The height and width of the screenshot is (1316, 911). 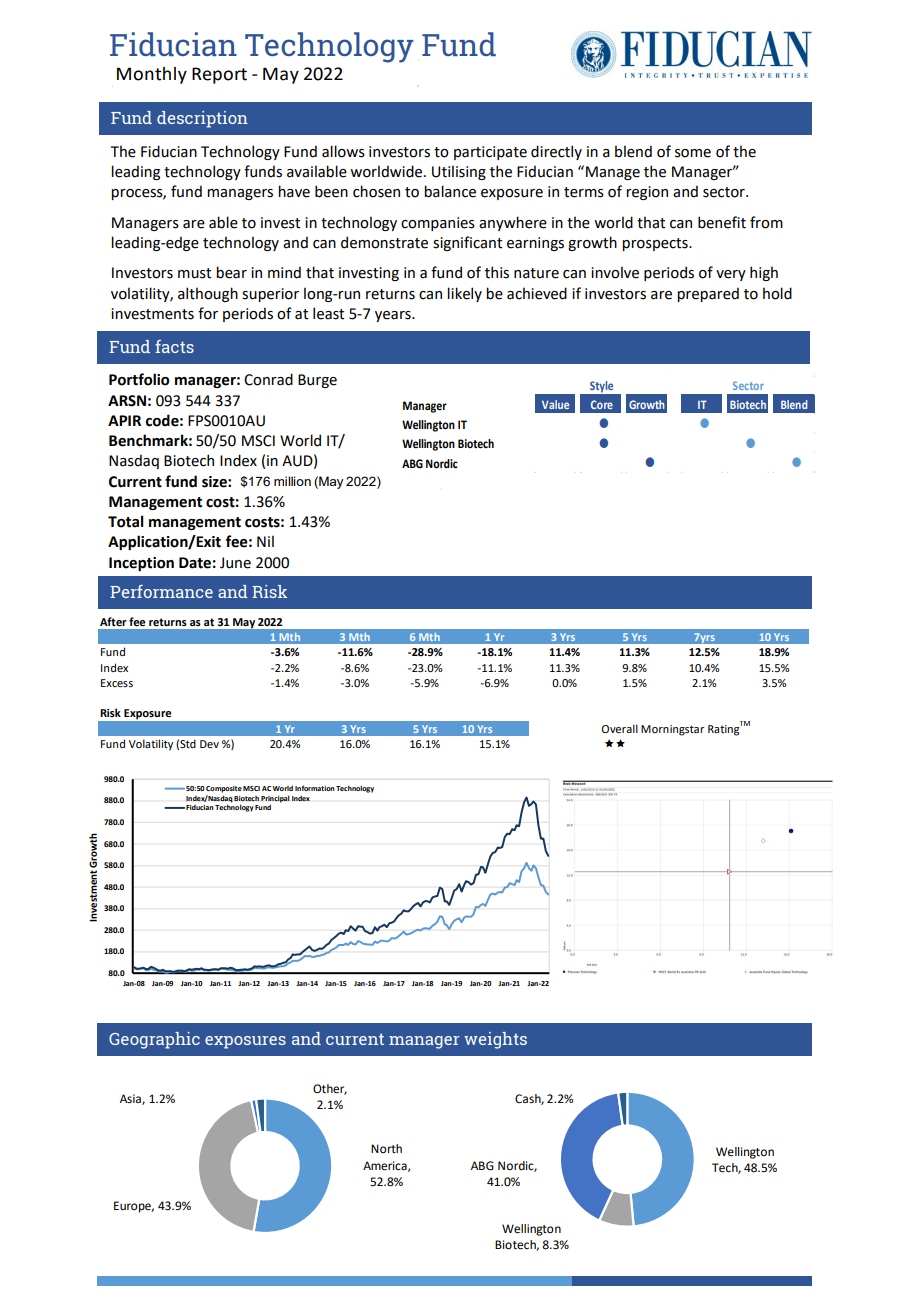 I want to click on Asia, so click(x=131, y=1099).
